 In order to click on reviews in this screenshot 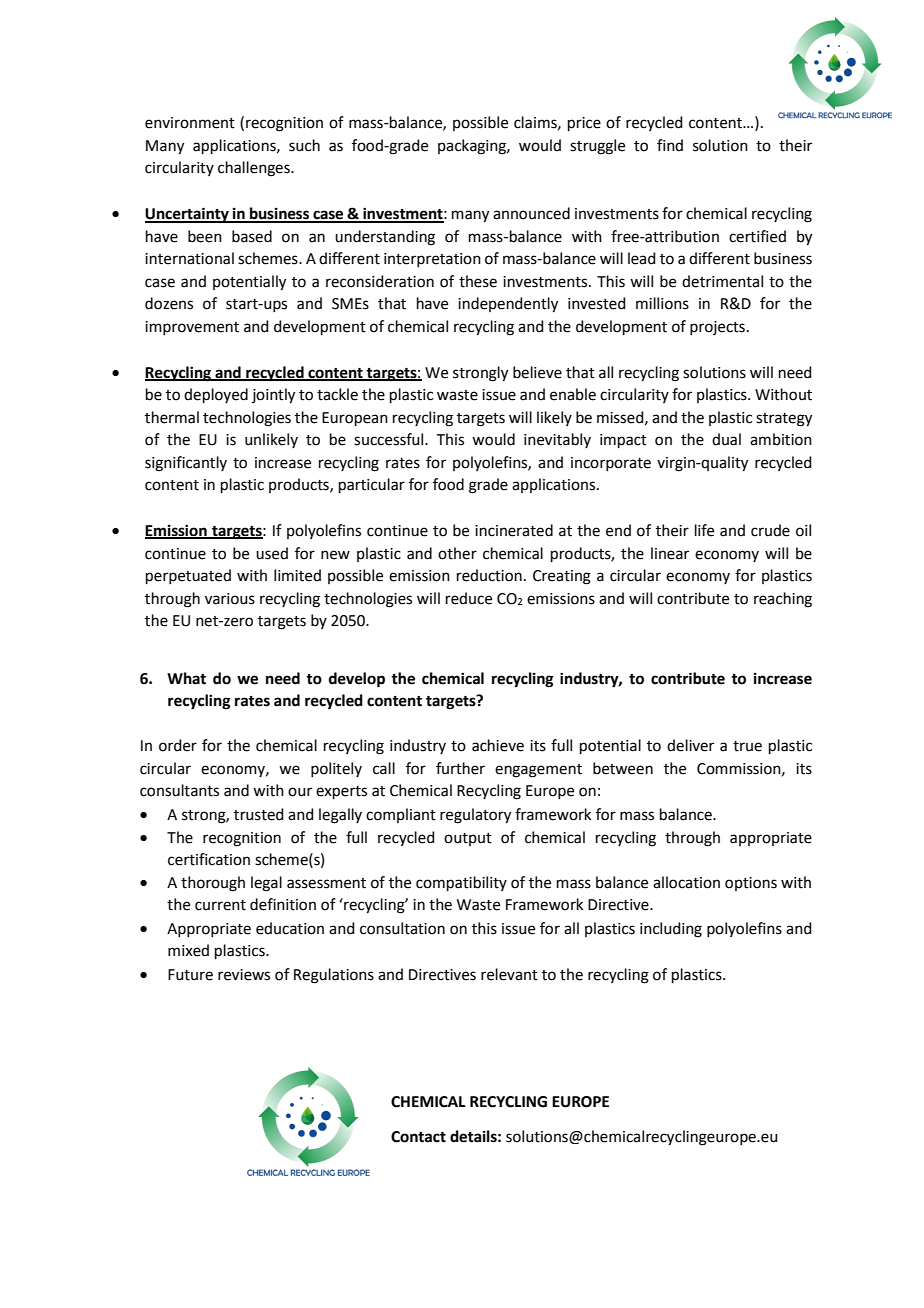, I will do `click(244, 975)`.
